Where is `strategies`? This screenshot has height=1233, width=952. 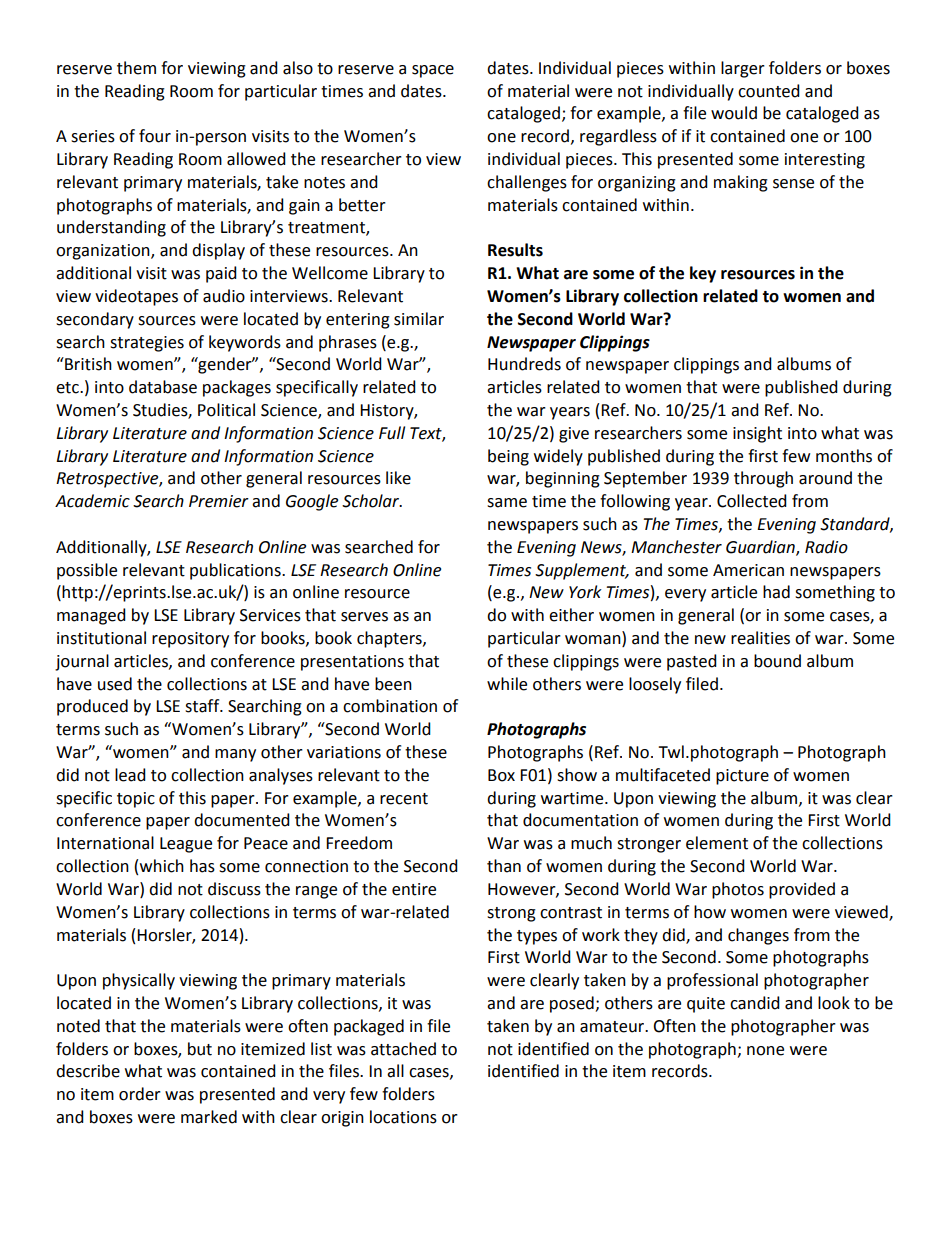 strategies is located at coordinates (147, 344).
